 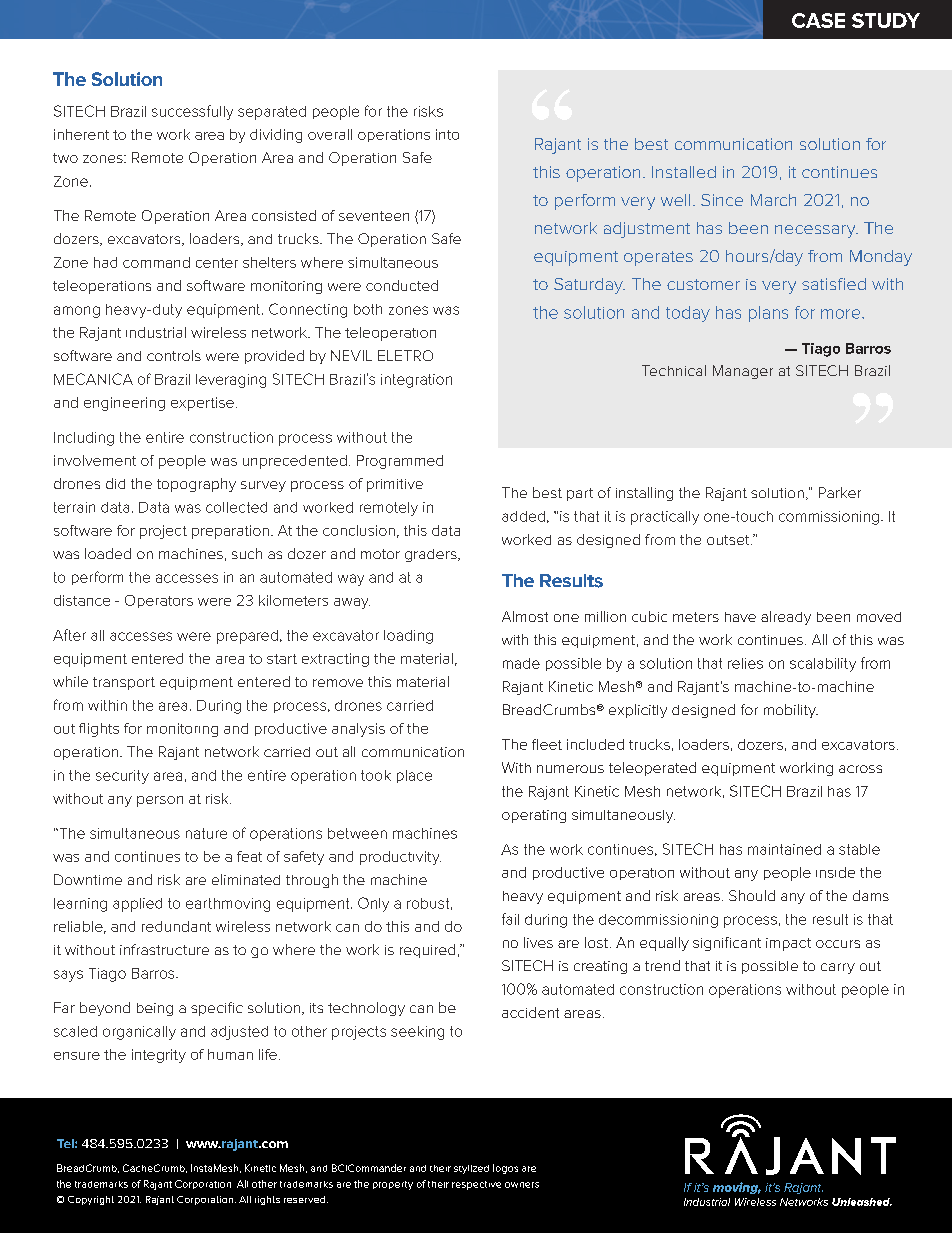 What do you see at coordinates (192, 112) in the page?
I see `successfully` at bounding box center [192, 112].
